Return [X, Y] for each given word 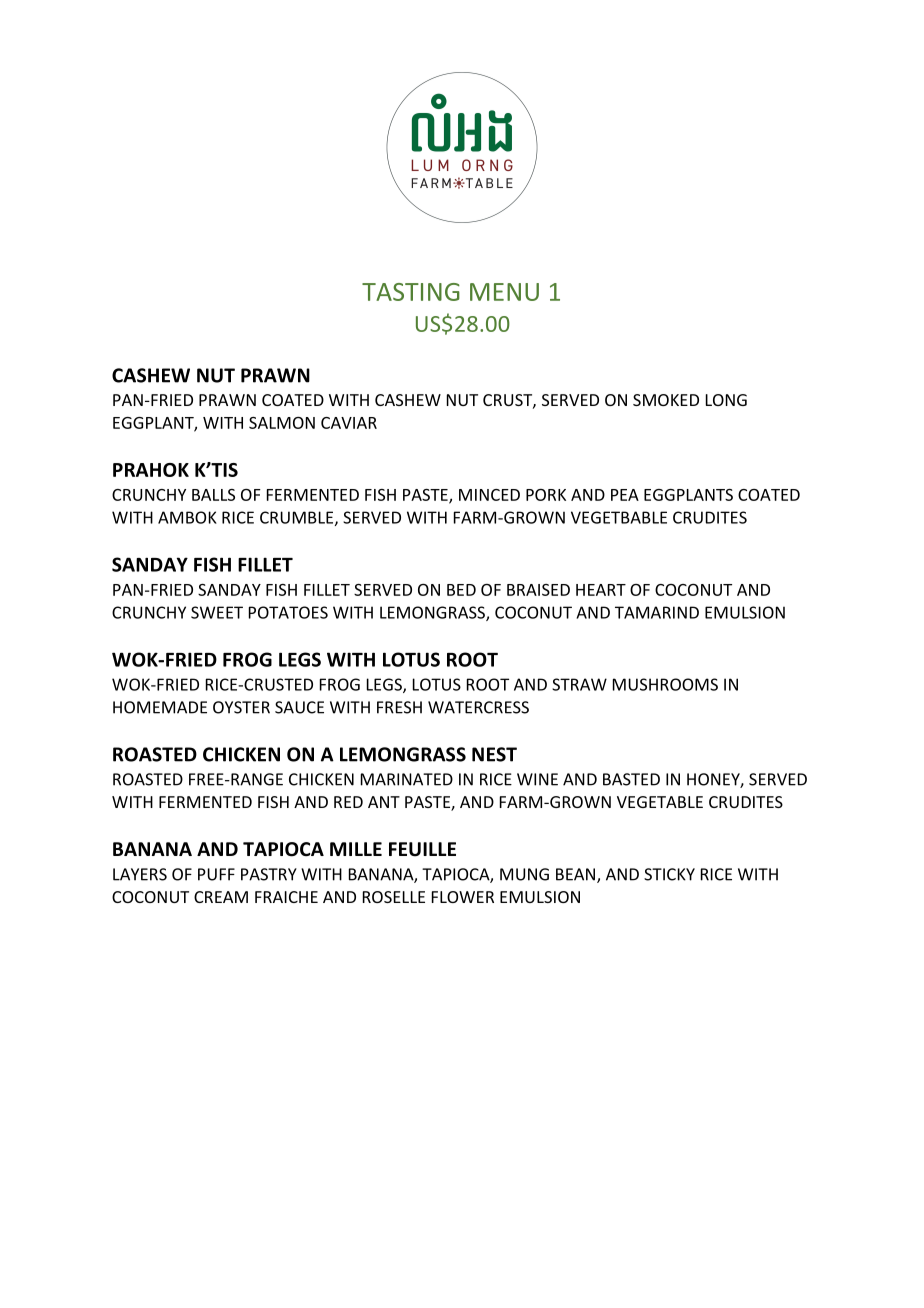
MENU [504, 292]
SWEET [217, 612]
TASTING [411, 292]
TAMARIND [657, 612]
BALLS [213, 495]
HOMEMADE [160, 707]
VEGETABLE [660, 802]
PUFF [216, 874]
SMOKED [666, 400]
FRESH [399, 707]
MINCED [489, 495]
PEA [625, 495]
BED [461, 590]
